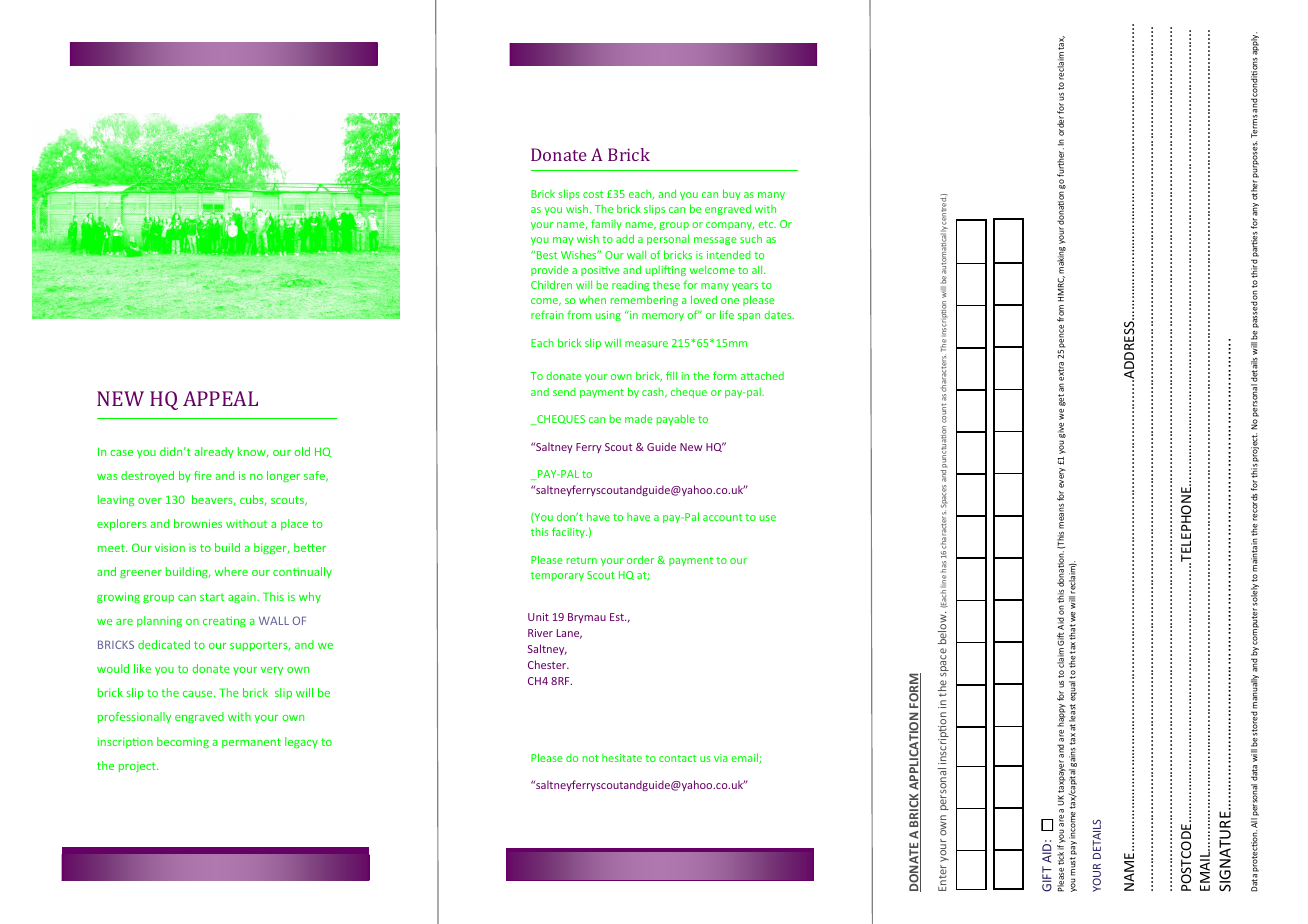 The height and width of the screenshot is (924, 1308). Describe the element at coordinates (593, 194) in the screenshot. I see `cost` at that location.
